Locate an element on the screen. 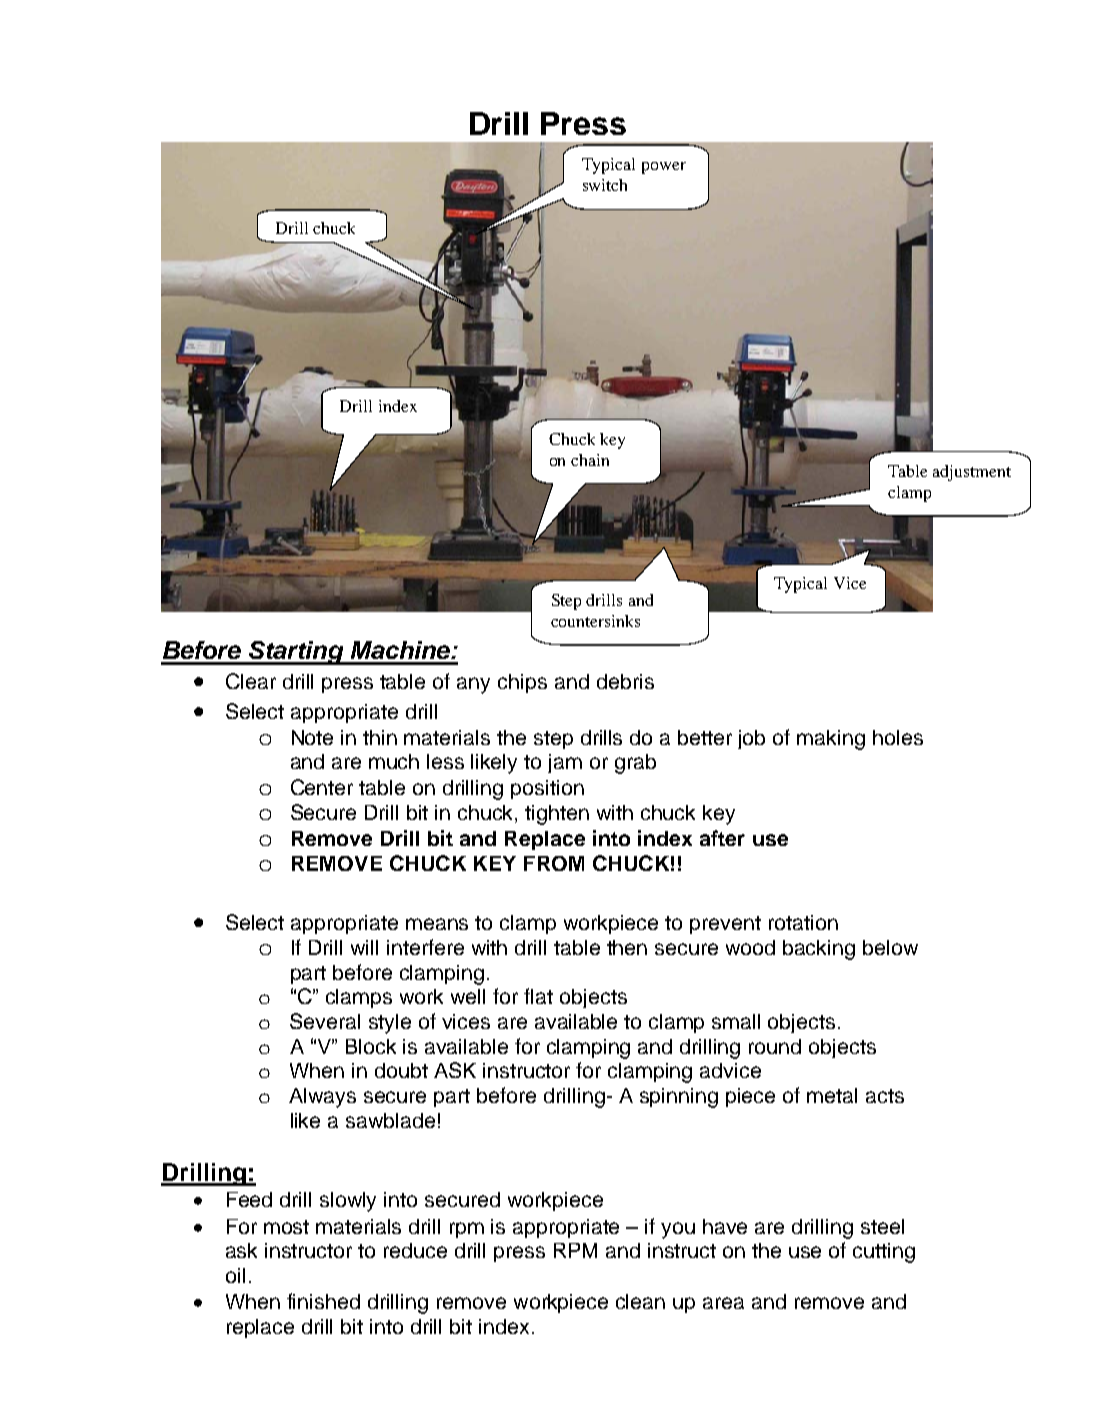 The image size is (1095, 1417). power is located at coordinates (664, 168).
